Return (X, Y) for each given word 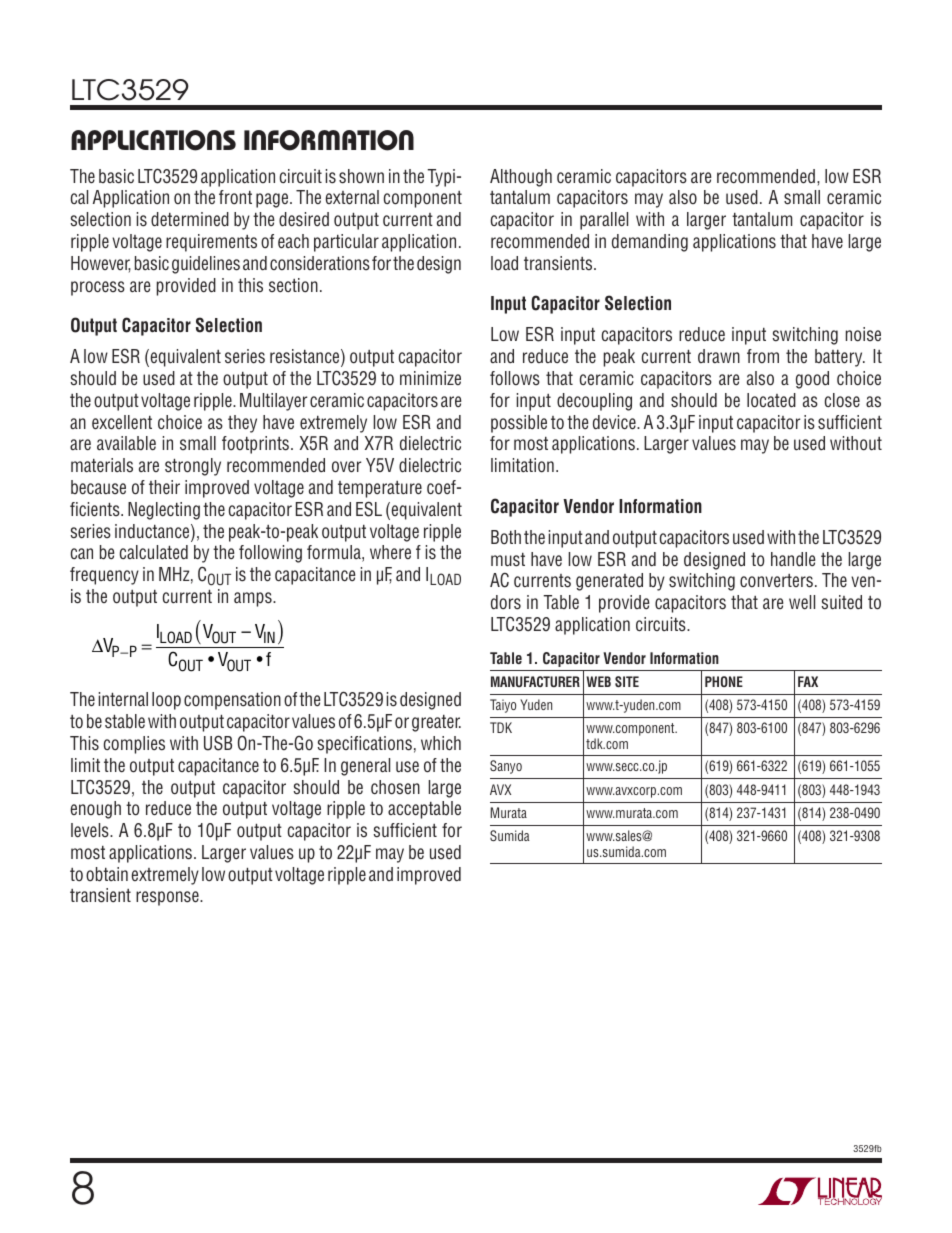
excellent (122, 422)
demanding (650, 243)
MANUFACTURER (535, 681)
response (168, 898)
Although (521, 178)
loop (166, 701)
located (771, 400)
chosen (395, 787)
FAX (808, 681)
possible (519, 424)
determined (190, 219)
